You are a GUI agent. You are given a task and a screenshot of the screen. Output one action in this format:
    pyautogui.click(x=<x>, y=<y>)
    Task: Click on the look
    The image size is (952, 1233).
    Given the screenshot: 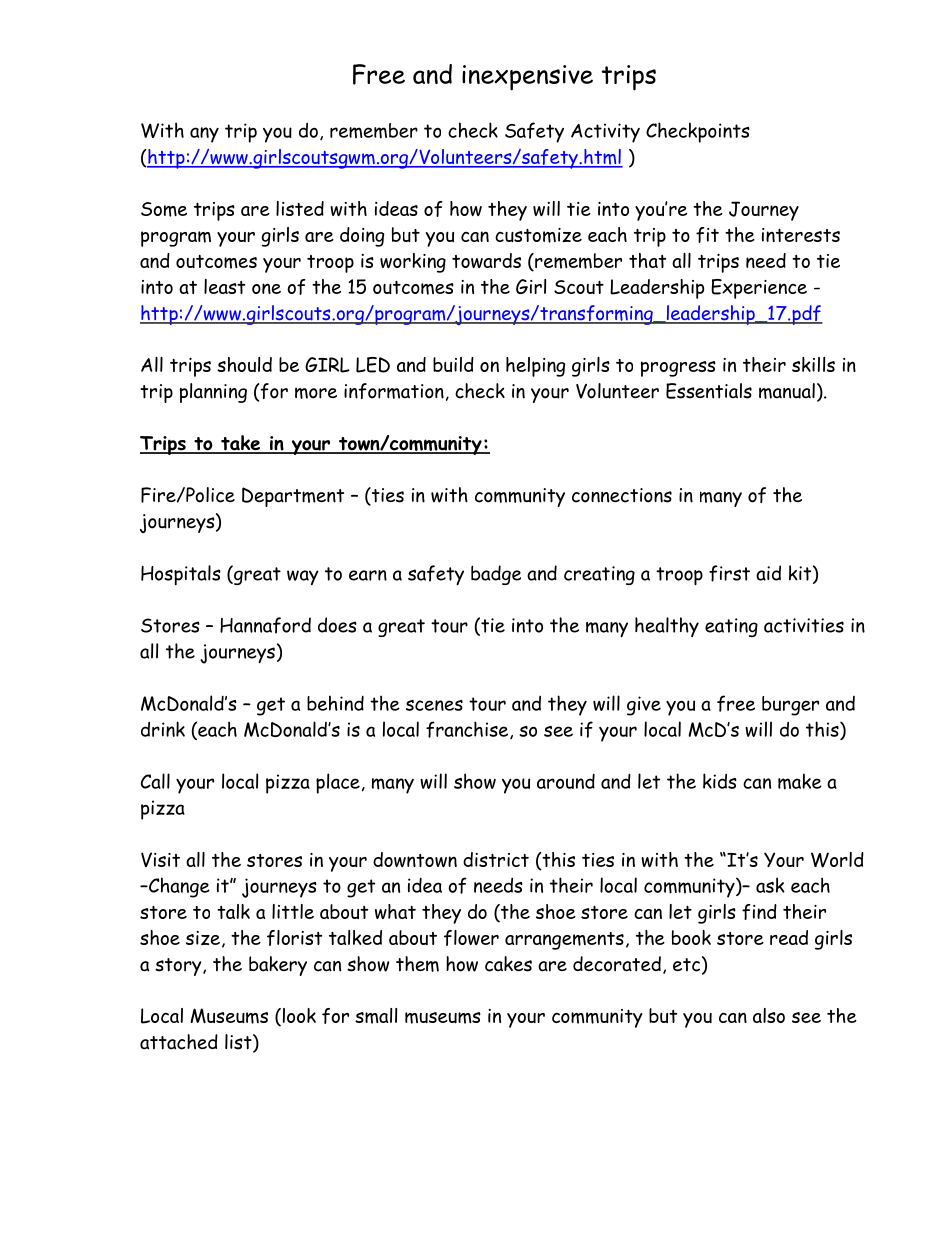 What is the action you would take?
    pyautogui.click(x=298, y=1017)
